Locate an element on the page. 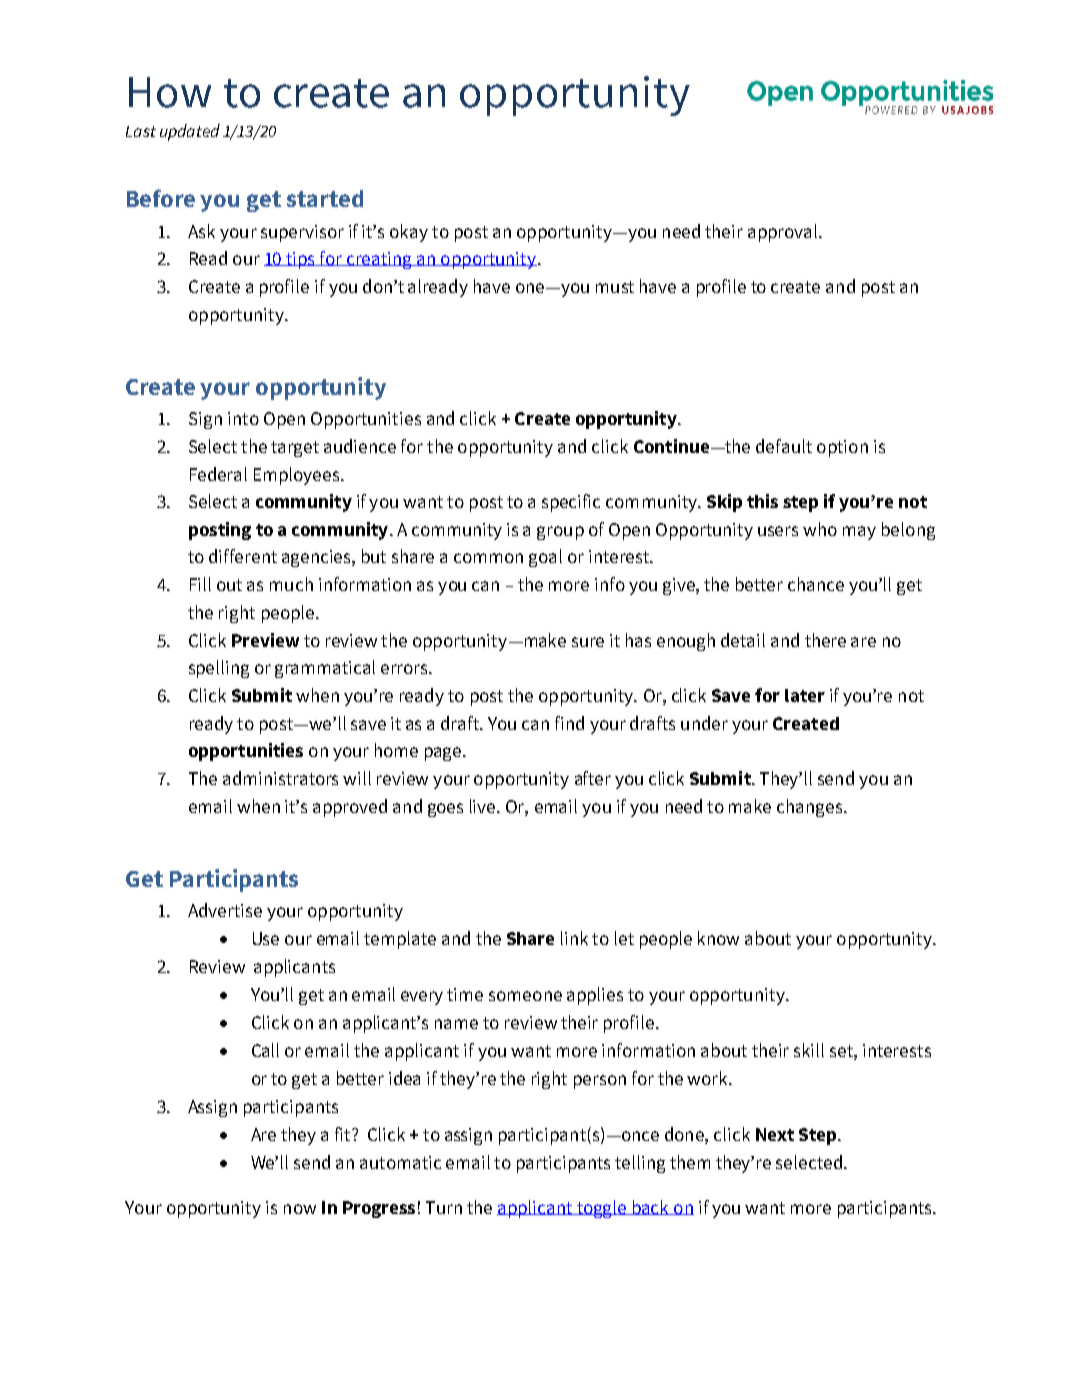 This image has height=1378, width=1065. there is located at coordinates (825, 640).
